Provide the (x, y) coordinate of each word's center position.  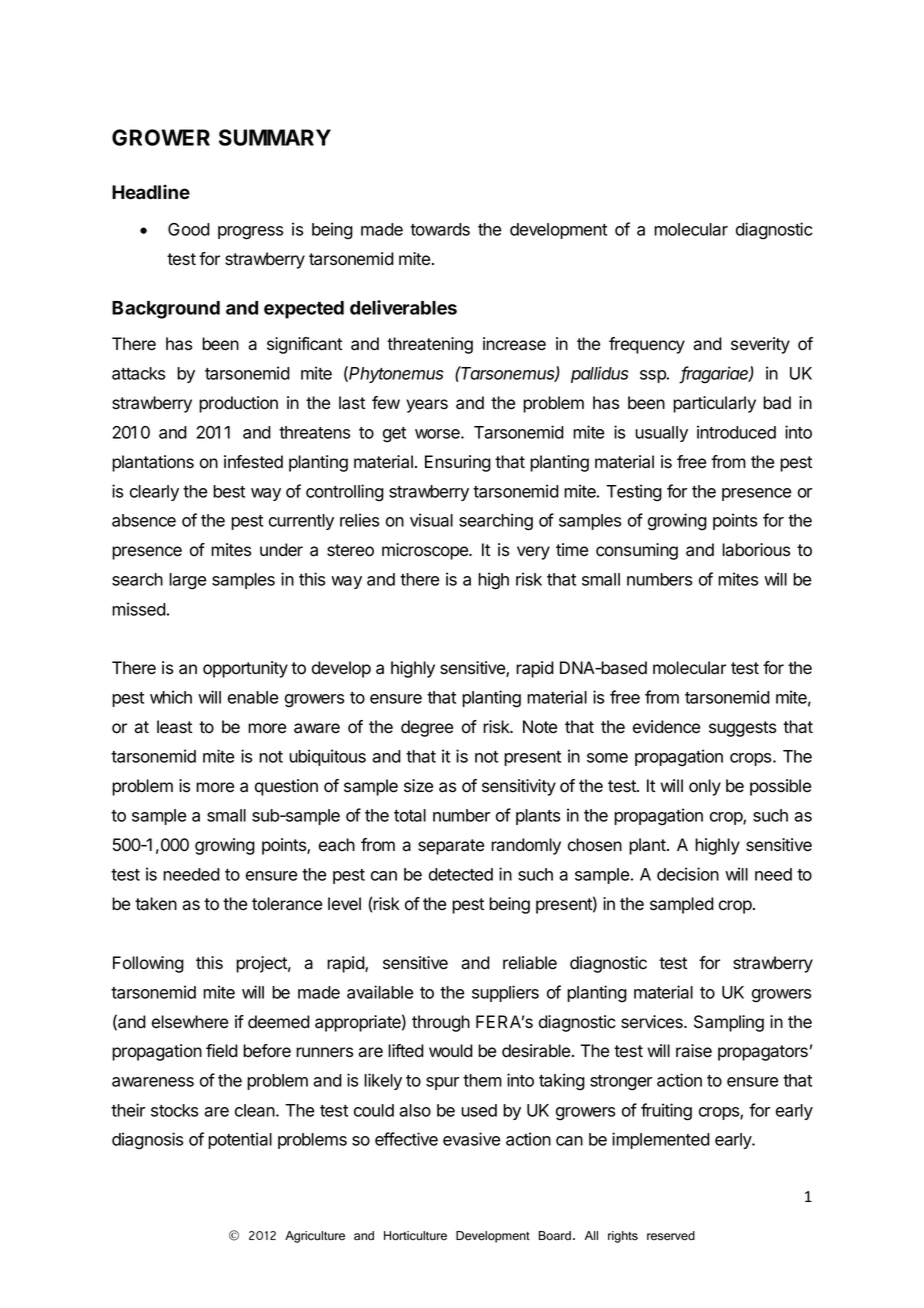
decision (688, 874)
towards (440, 229)
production (238, 404)
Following (148, 964)
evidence (666, 727)
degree (427, 728)
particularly (714, 404)
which (171, 697)
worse (438, 434)
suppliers (505, 993)
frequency (647, 345)
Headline (151, 192)
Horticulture (415, 1236)
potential (240, 1140)
